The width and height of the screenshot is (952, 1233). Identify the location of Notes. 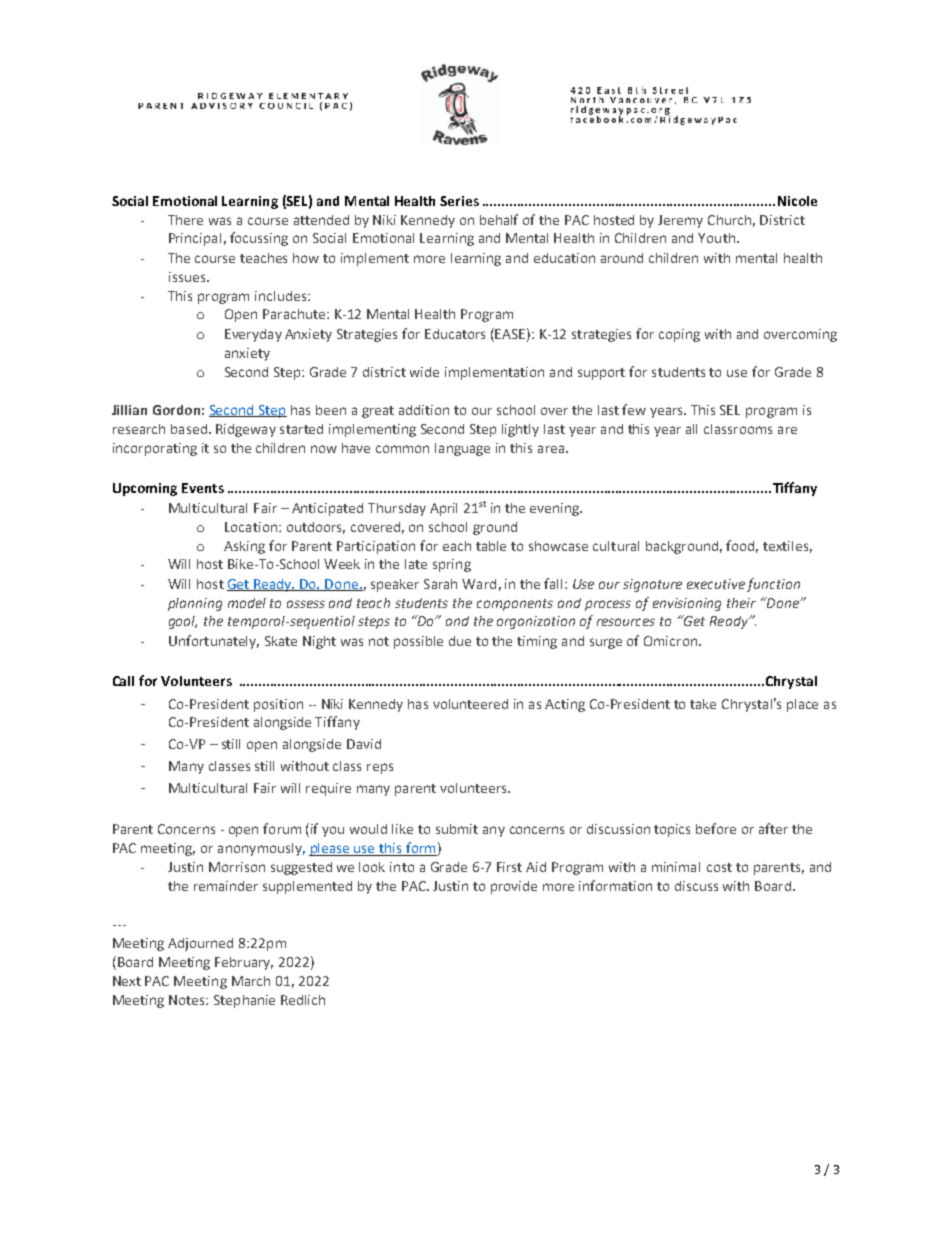
(188, 1000).
